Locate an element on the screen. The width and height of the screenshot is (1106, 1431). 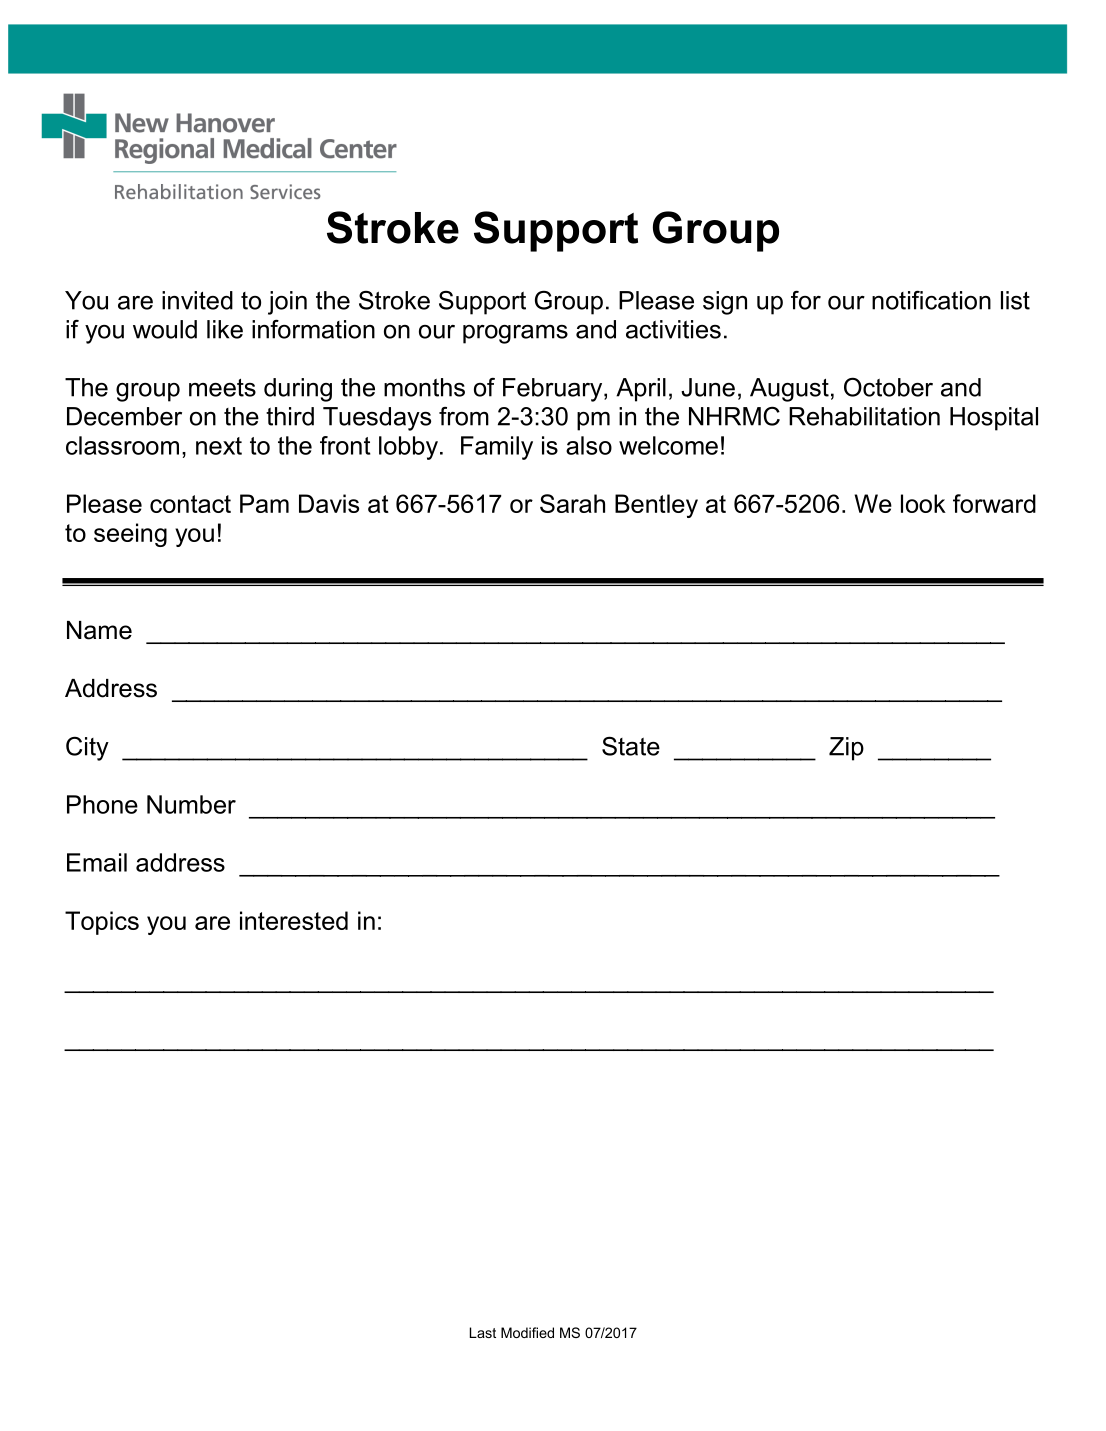
Last is located at coordinates (483, 1332).
